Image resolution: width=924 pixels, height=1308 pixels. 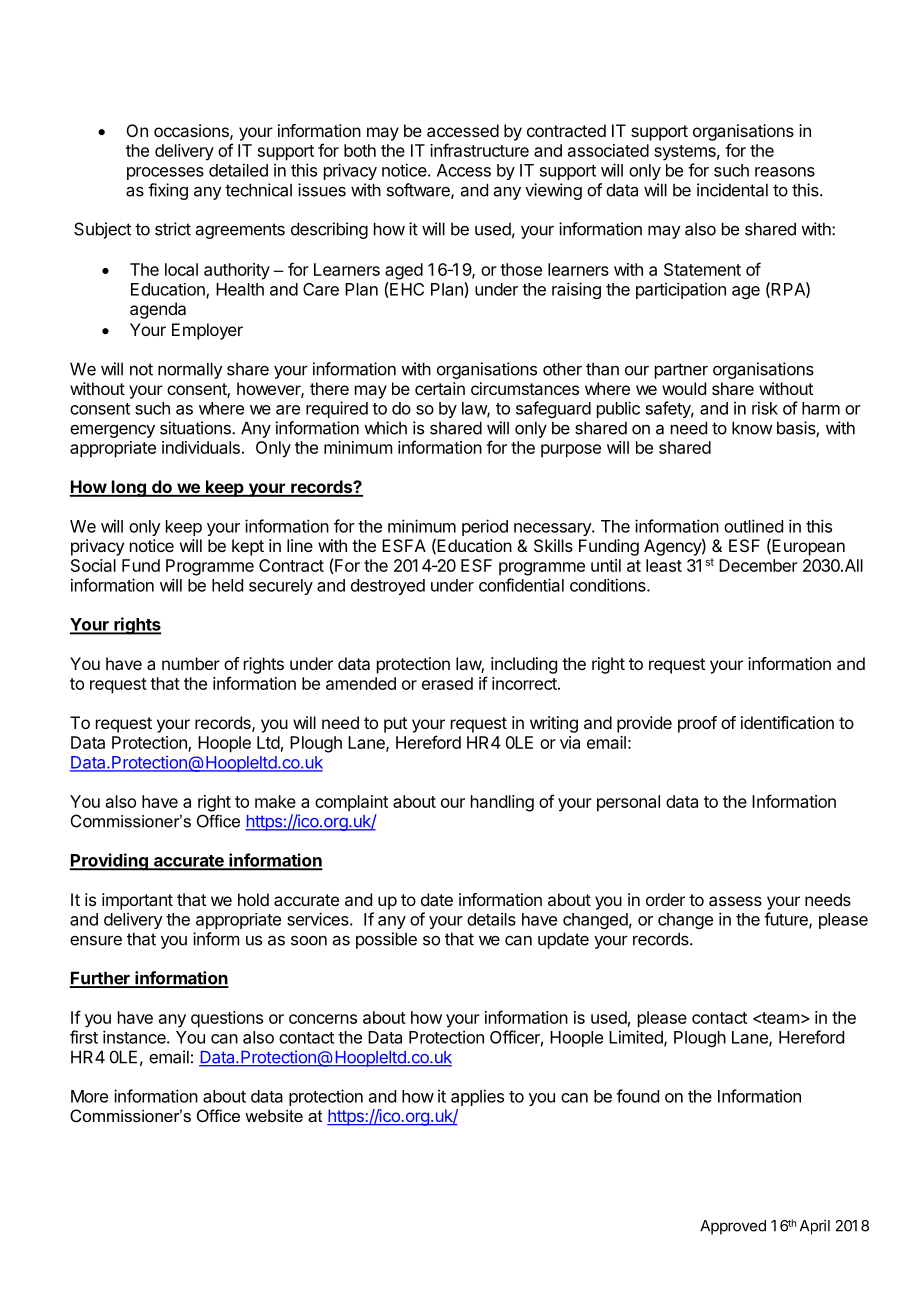 What do you see at coordinates (168, 191) in the document?
I see `fixing` at bounding box center [168, 191].
